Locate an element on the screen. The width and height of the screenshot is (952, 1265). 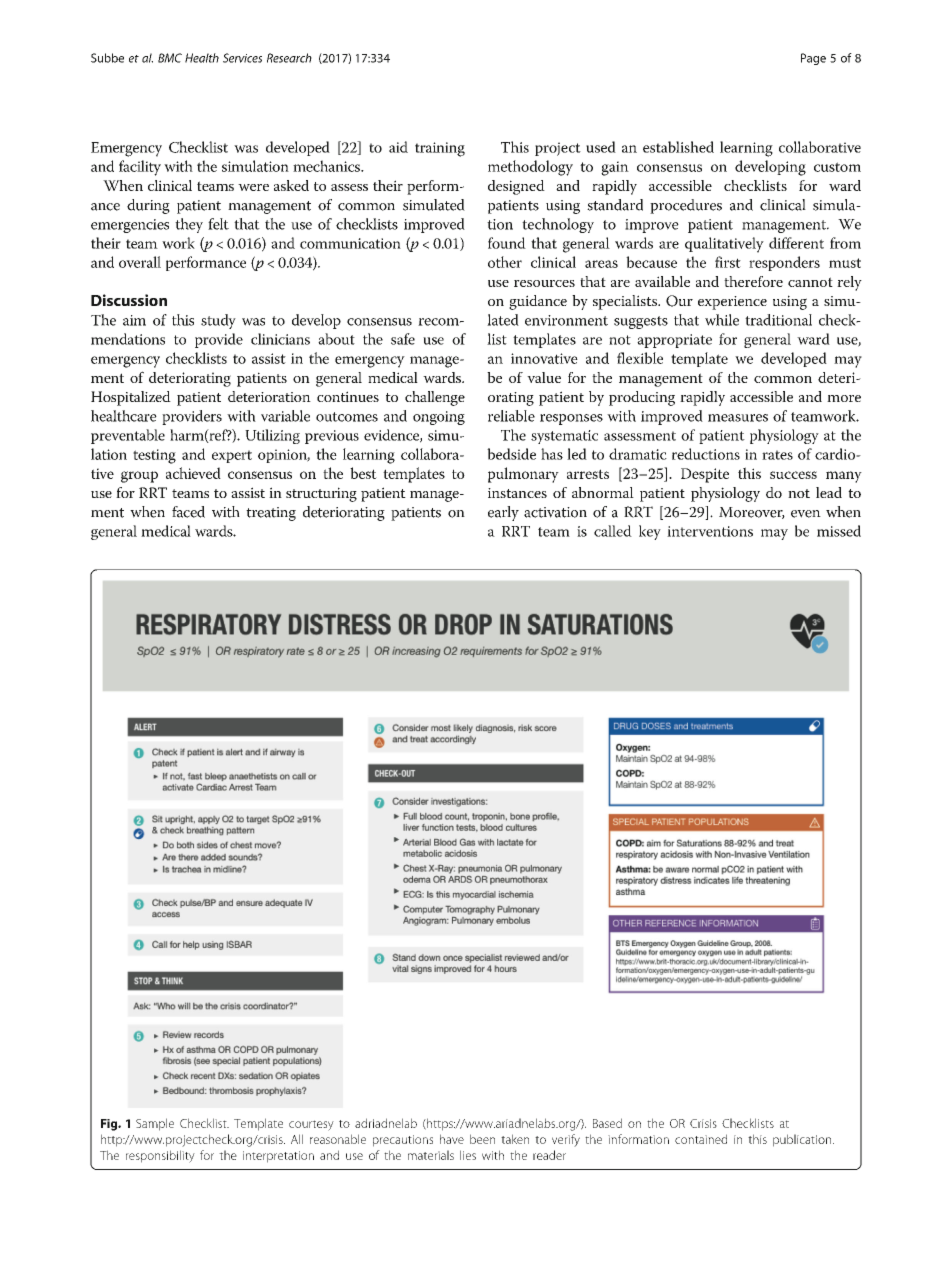
Based is located at coordinates (607, 1123).
